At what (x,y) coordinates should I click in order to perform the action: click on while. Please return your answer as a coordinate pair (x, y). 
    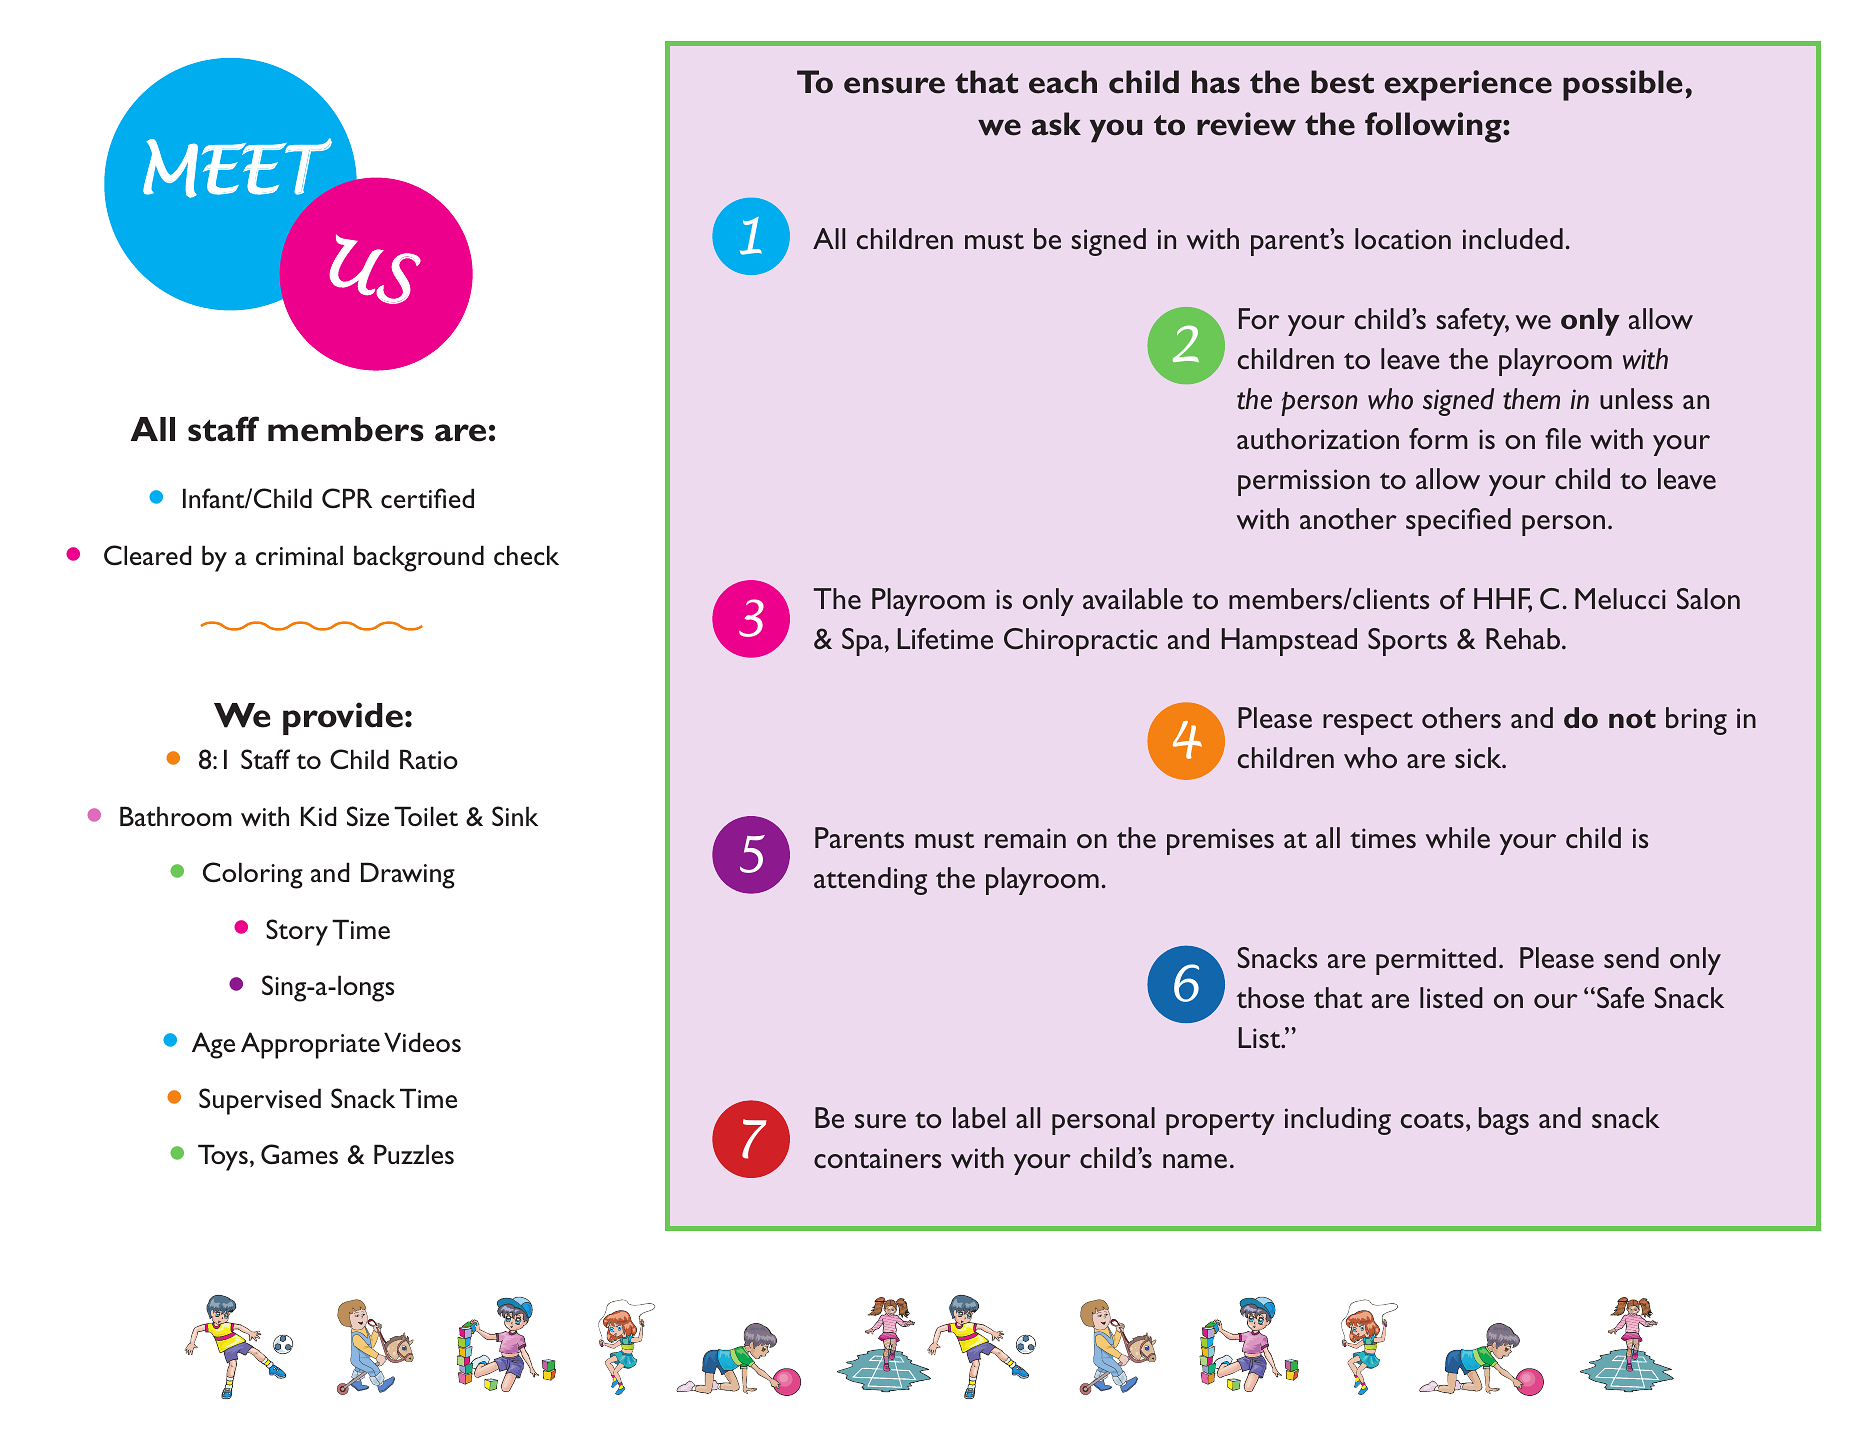
    Looking at the image, I should click on (1457, 838).
